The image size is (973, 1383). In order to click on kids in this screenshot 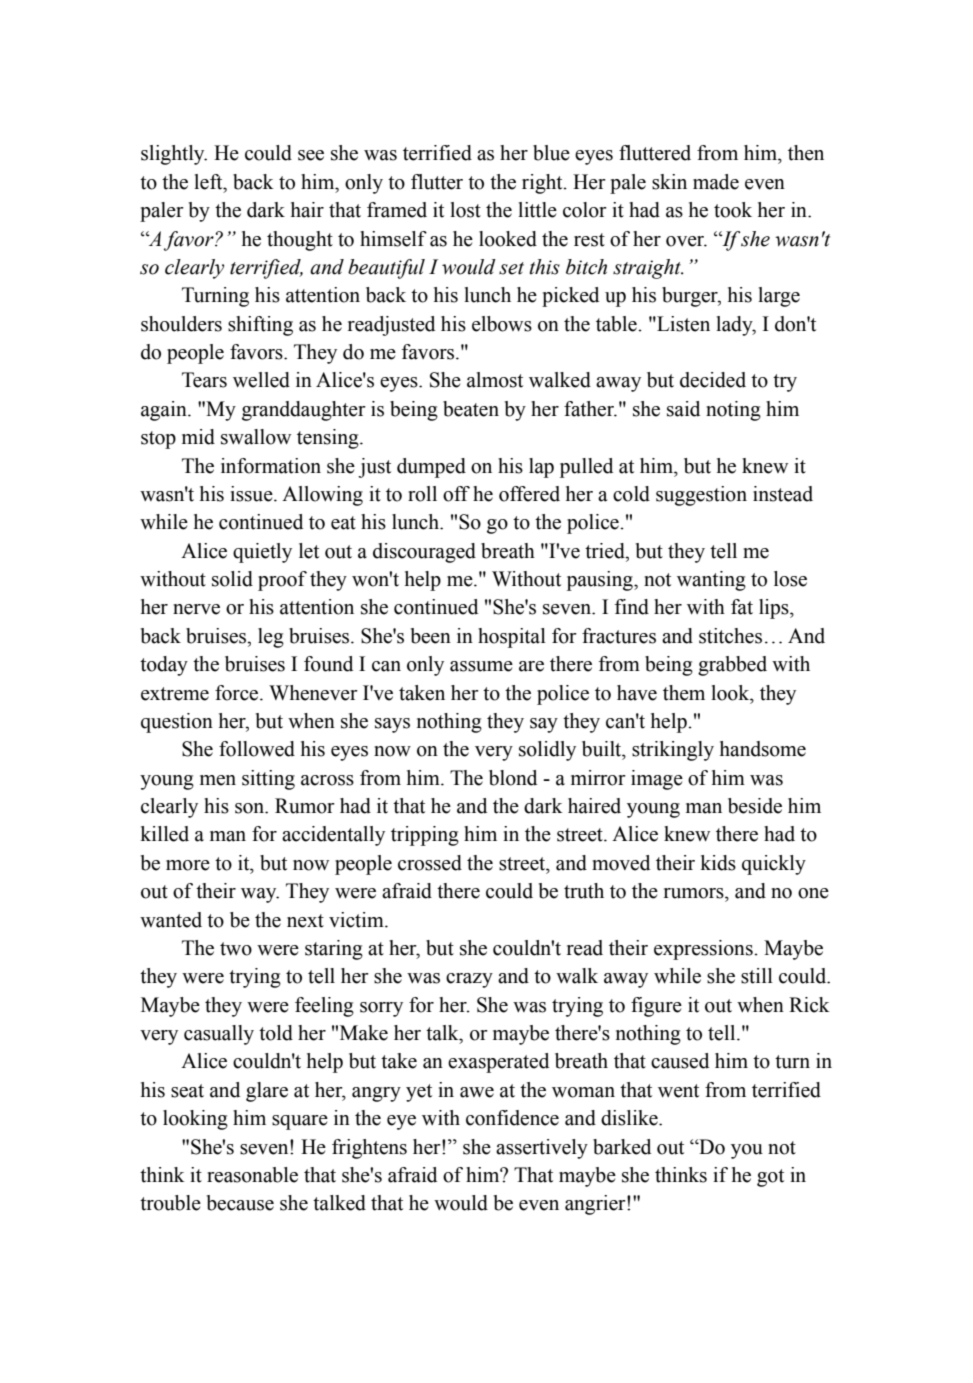, I will do `click(718, 863)`.
